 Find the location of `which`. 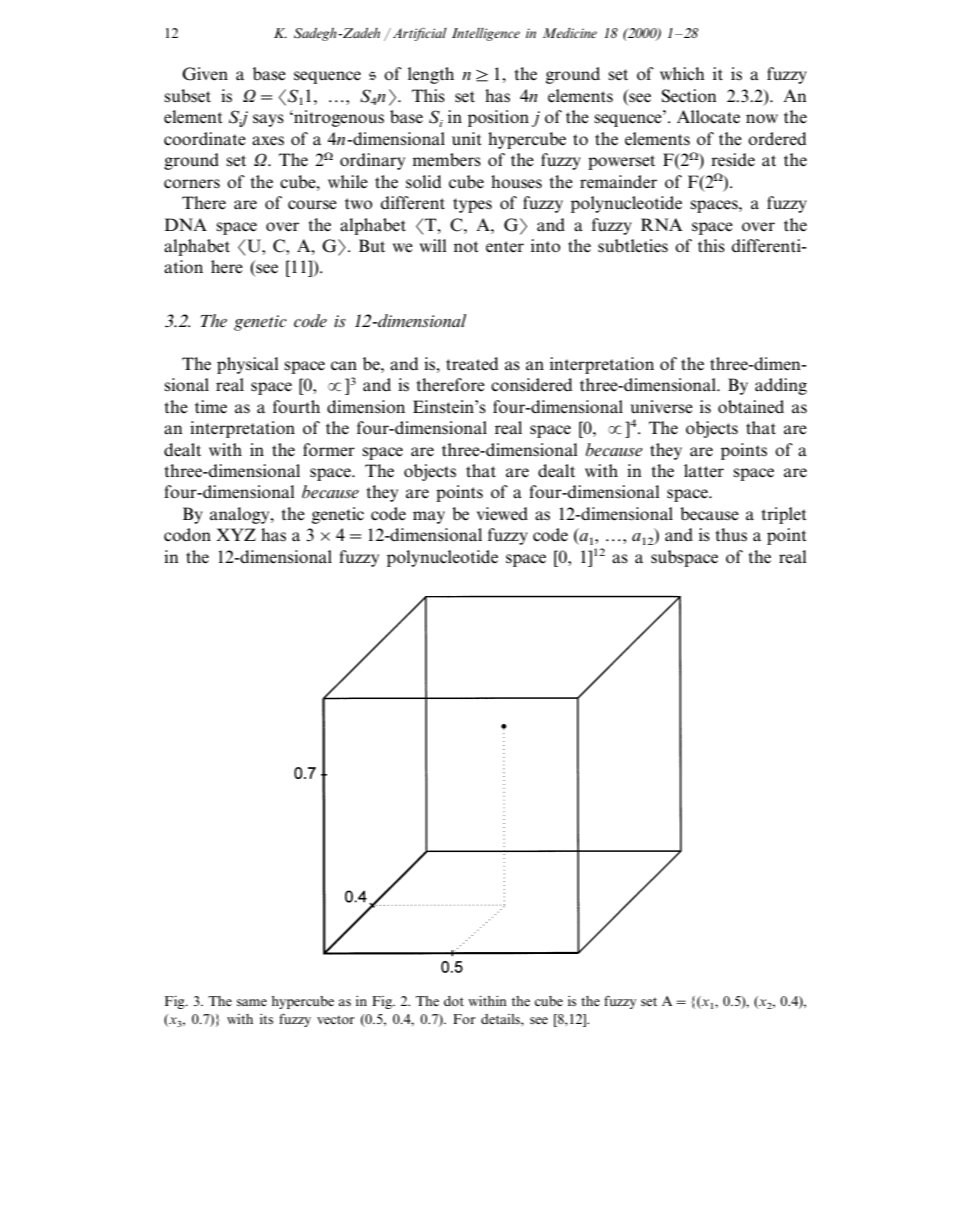

which is located at coordinates (682, 73).
